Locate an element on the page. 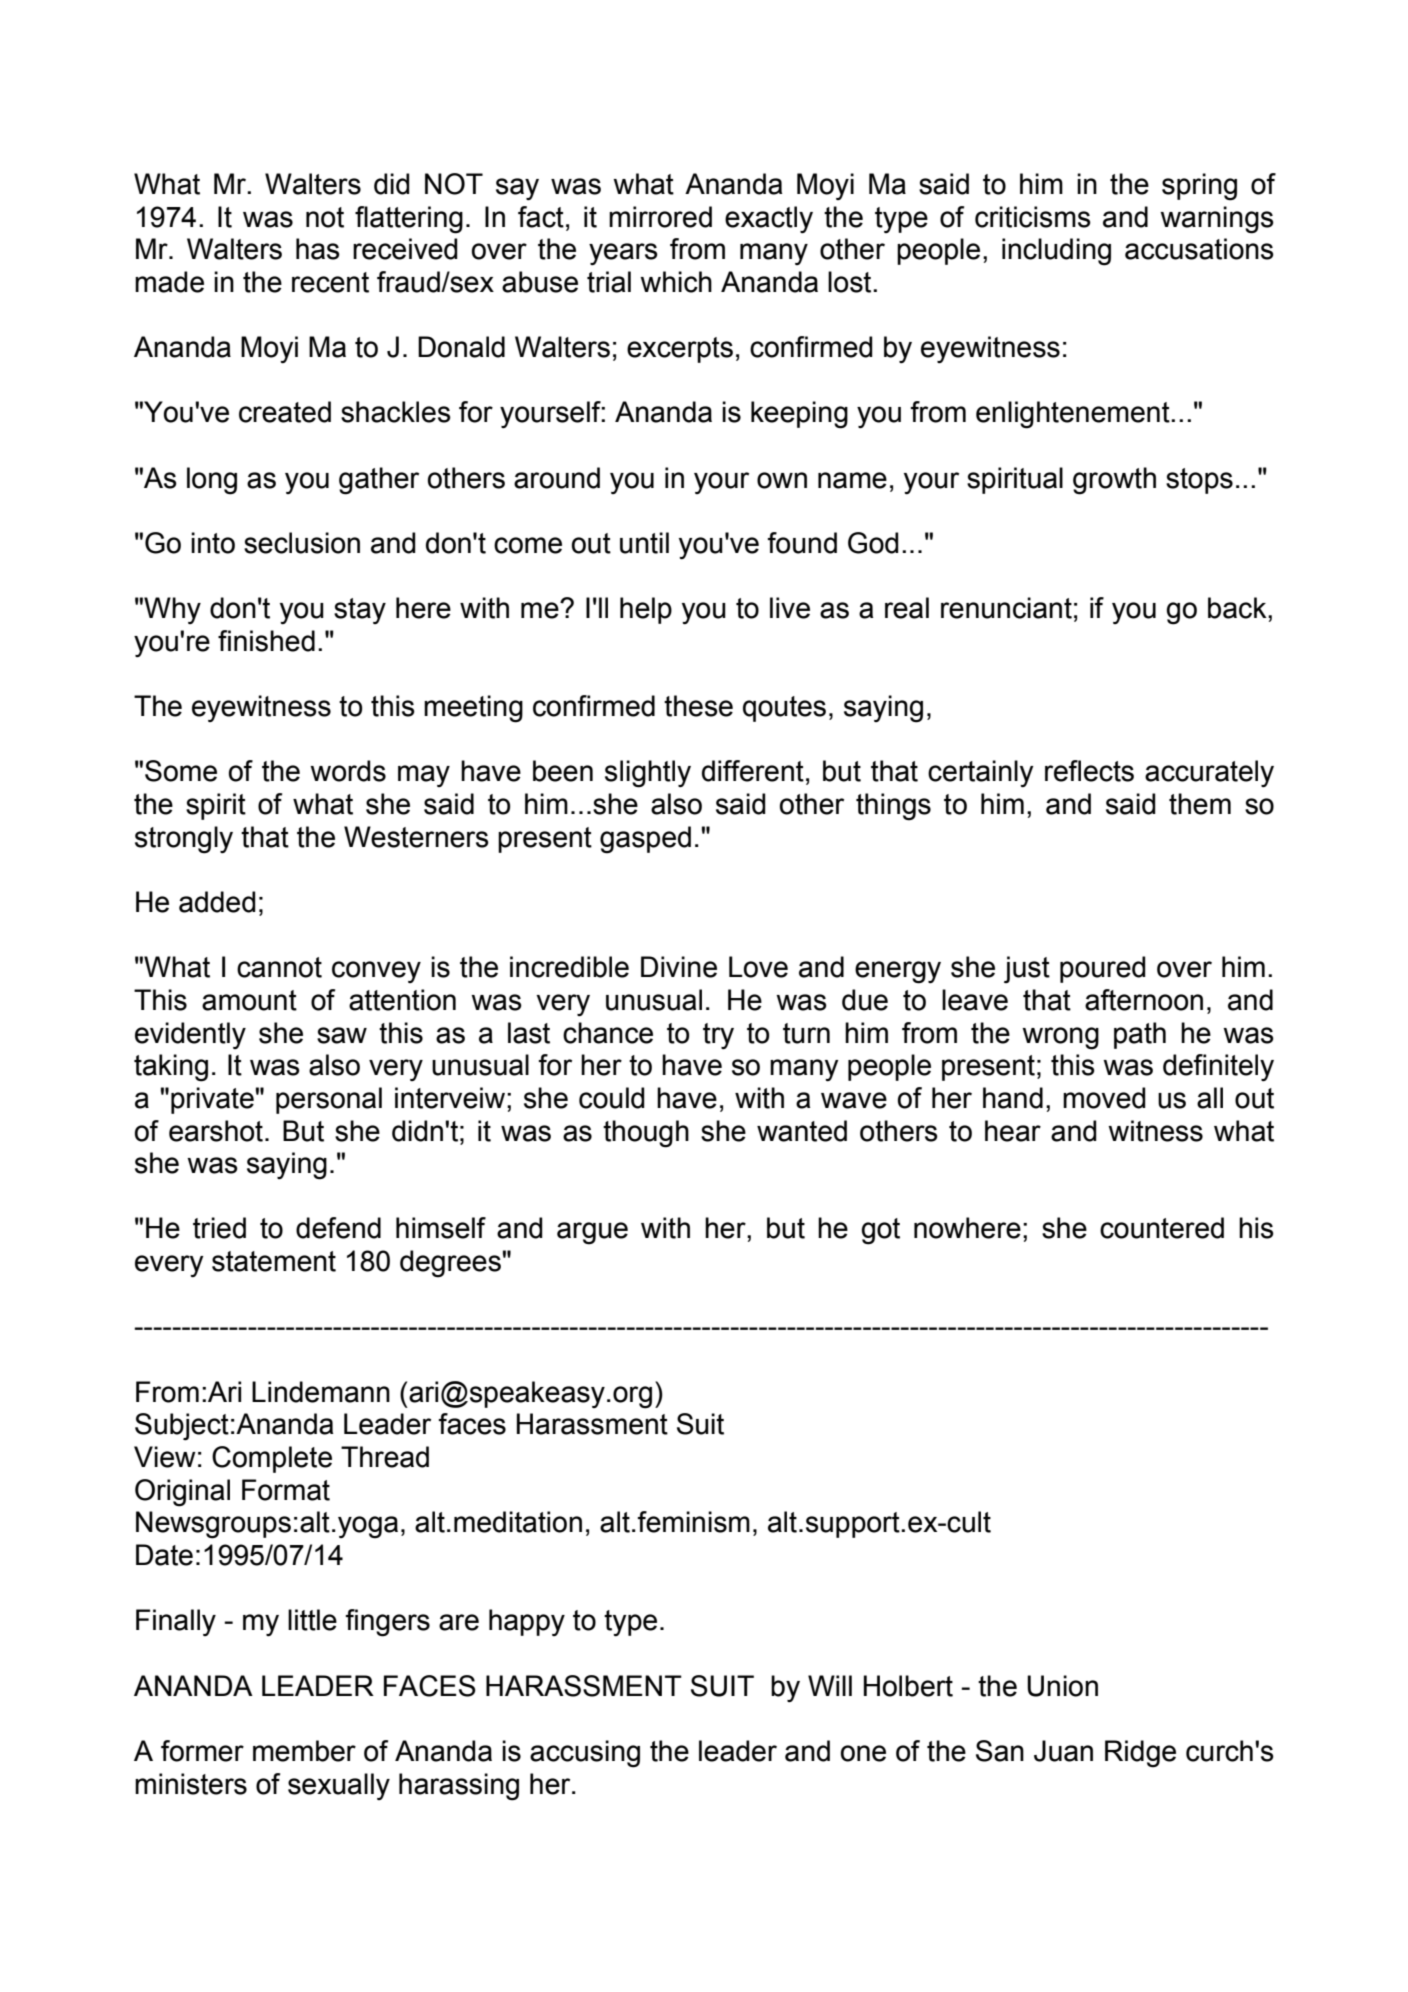  reflects is located at coordinates (1089, 771).
